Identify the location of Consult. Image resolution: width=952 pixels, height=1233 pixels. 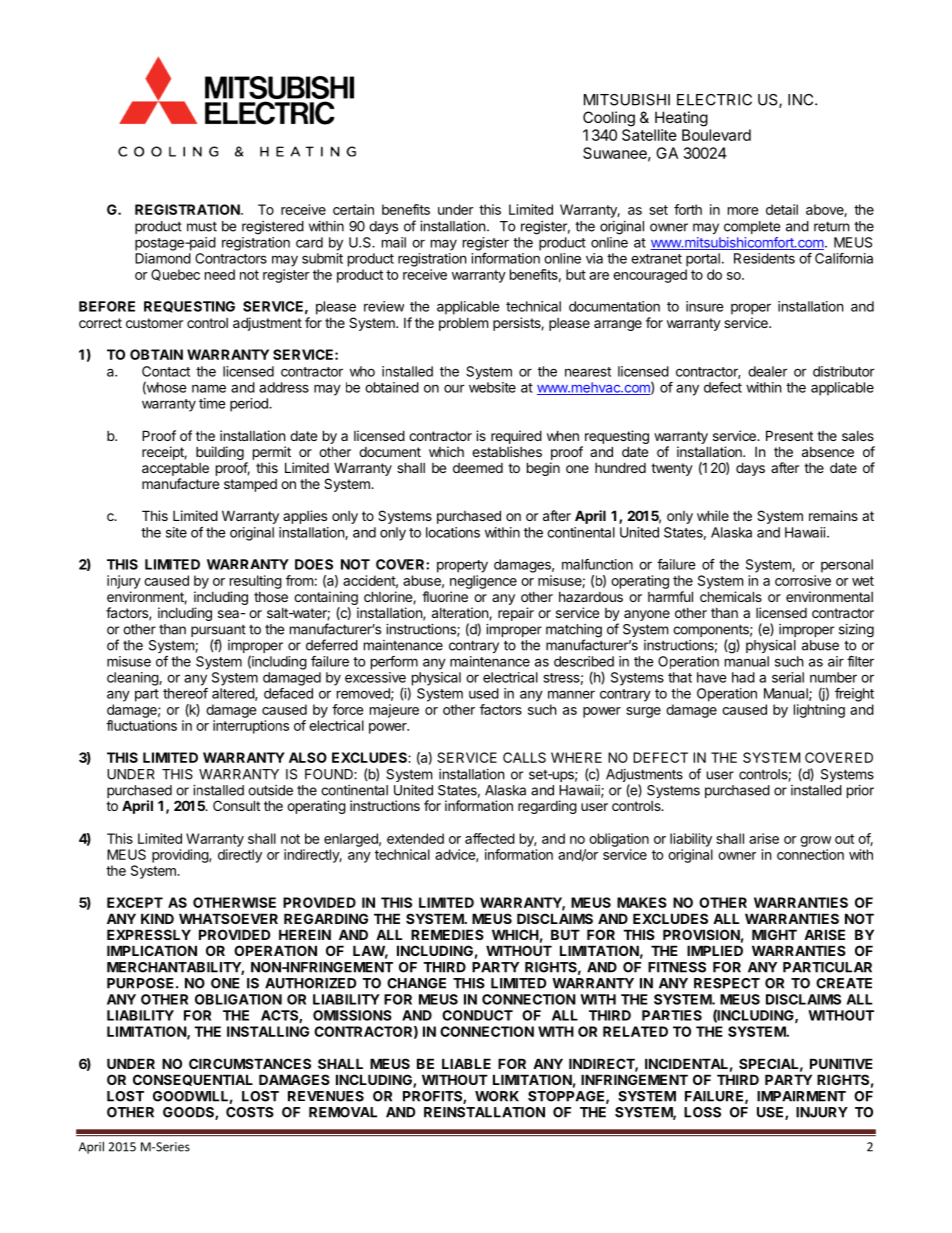
(236, 805).
